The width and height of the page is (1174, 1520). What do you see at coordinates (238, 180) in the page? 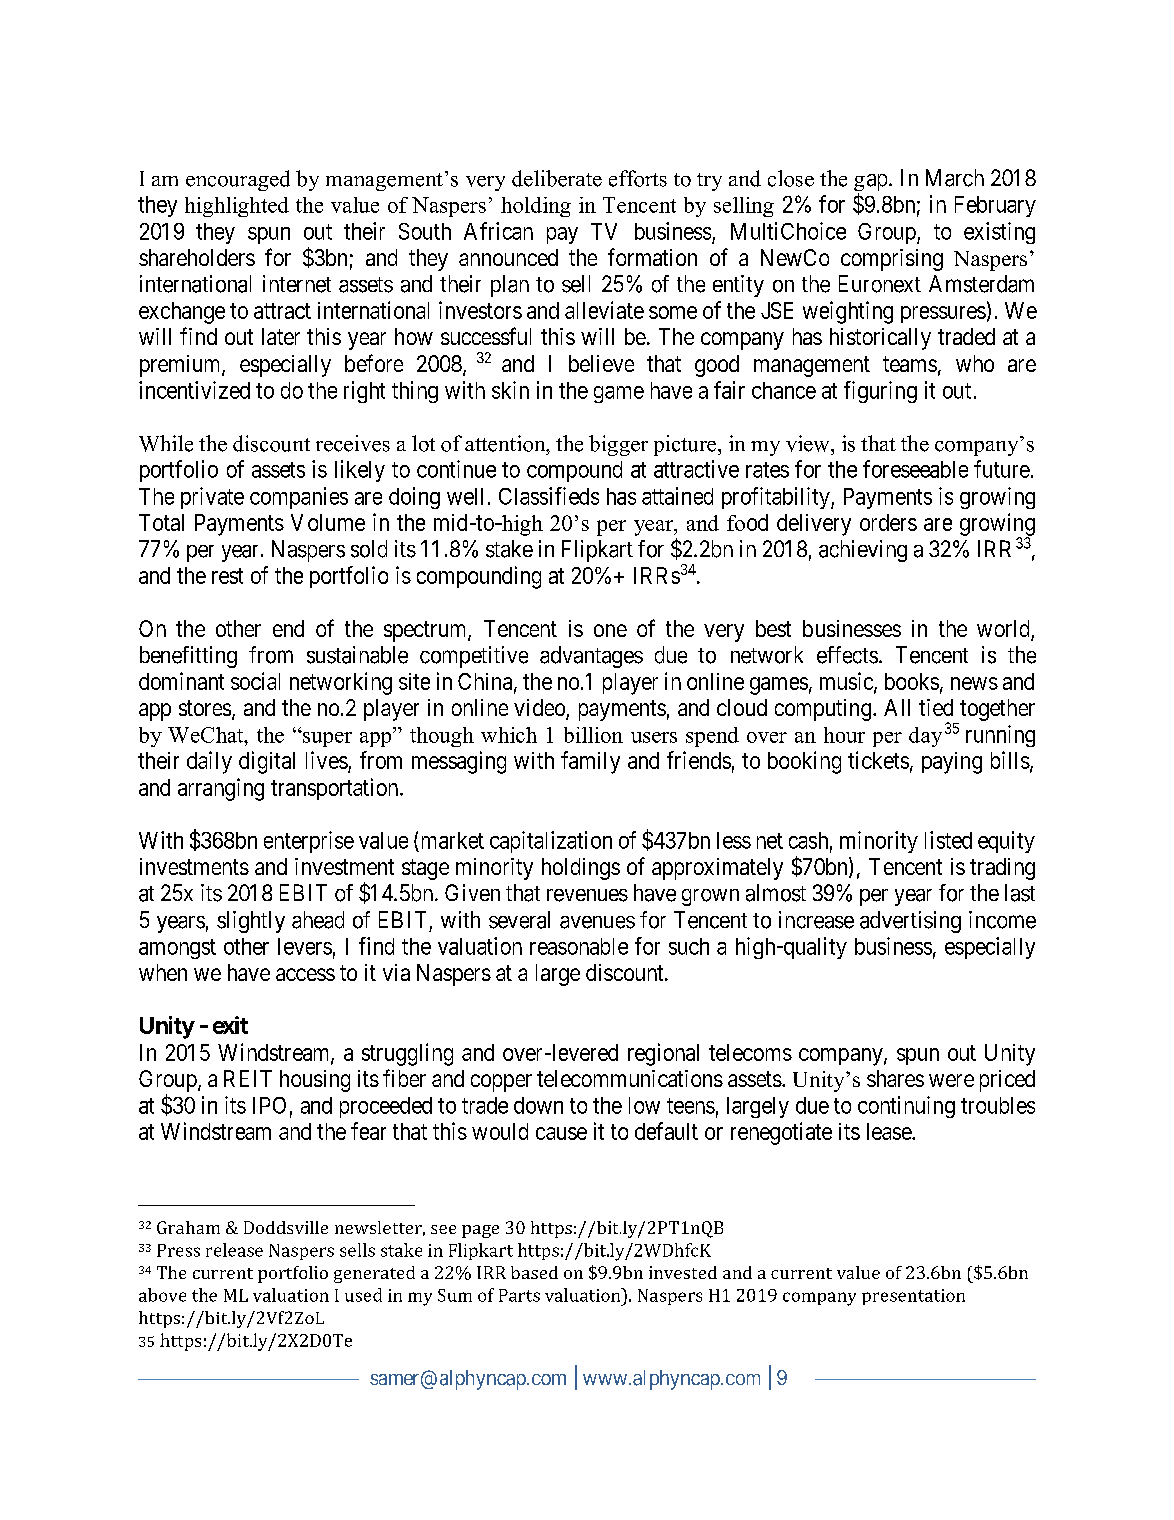
I see `encouraged` at bounding box center [238, 180].
